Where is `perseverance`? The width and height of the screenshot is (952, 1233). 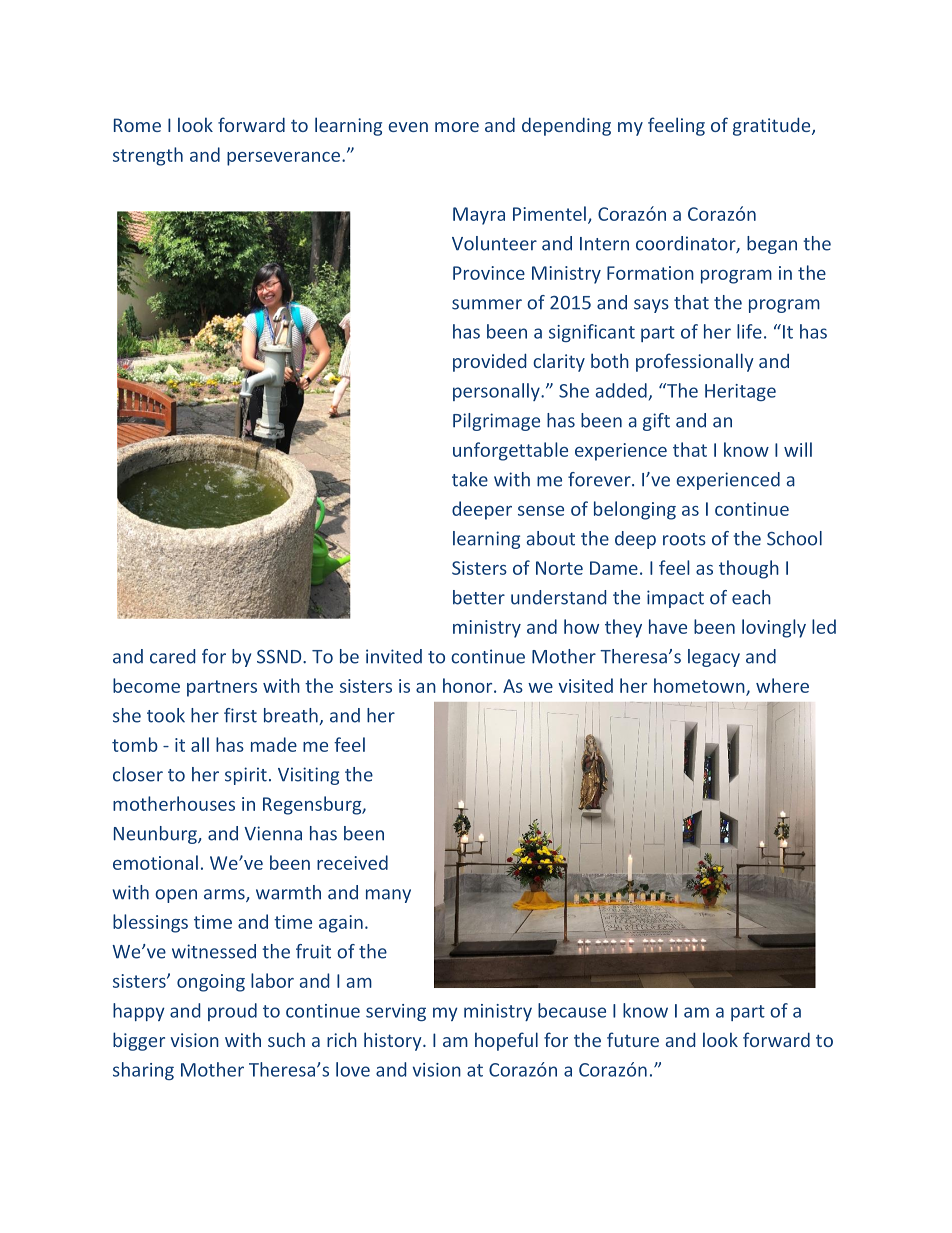
perseverance is located at coordinates (283, 159).
